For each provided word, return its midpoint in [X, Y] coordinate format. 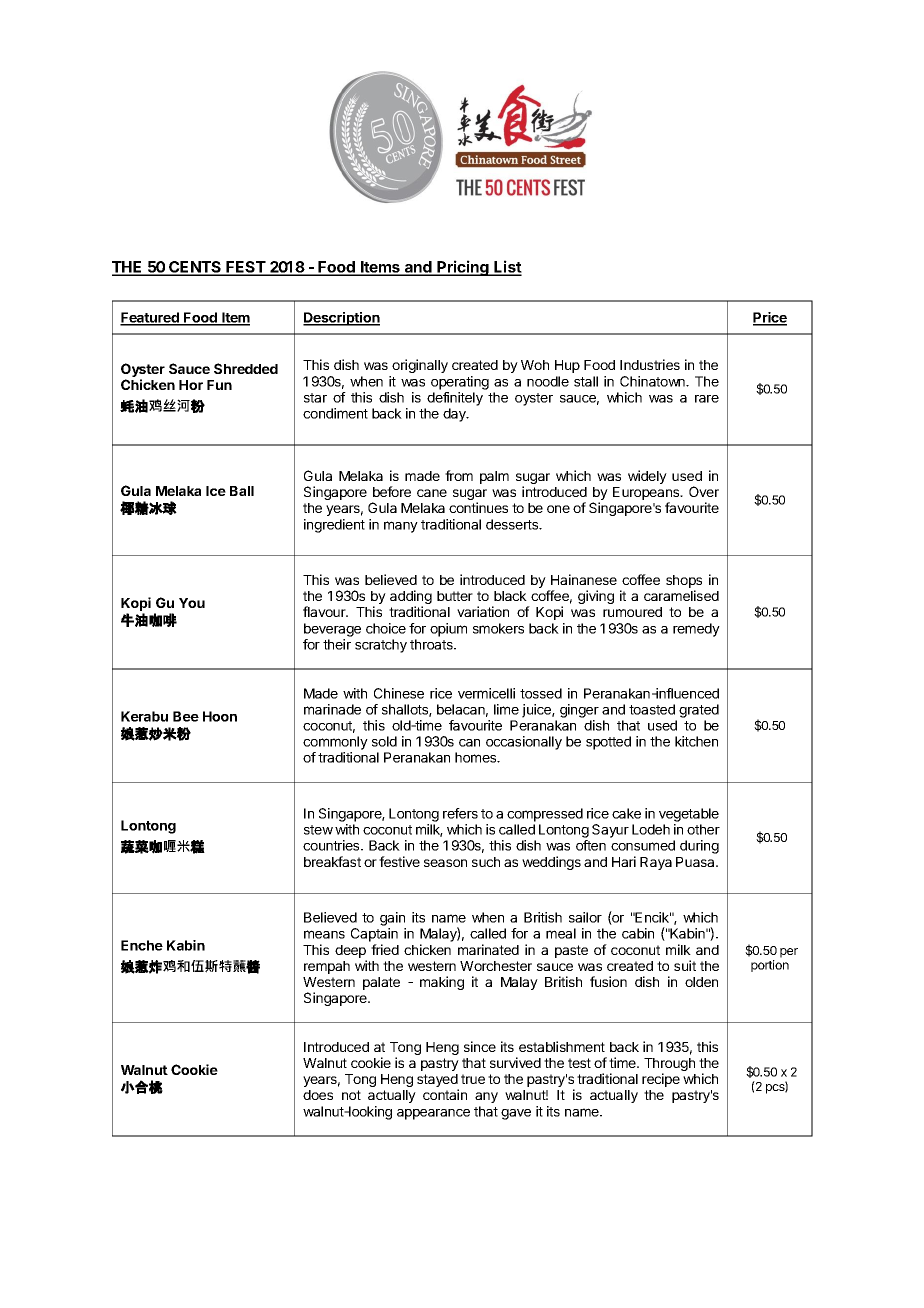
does [318, 1095]
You [192, 603]
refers [460, 813]
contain [445, 1094]
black [510, 596]
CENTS [195, 268]
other [703, 829]
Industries [650, 364]
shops [684, 583]
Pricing [463, 268]
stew [318, 830]
